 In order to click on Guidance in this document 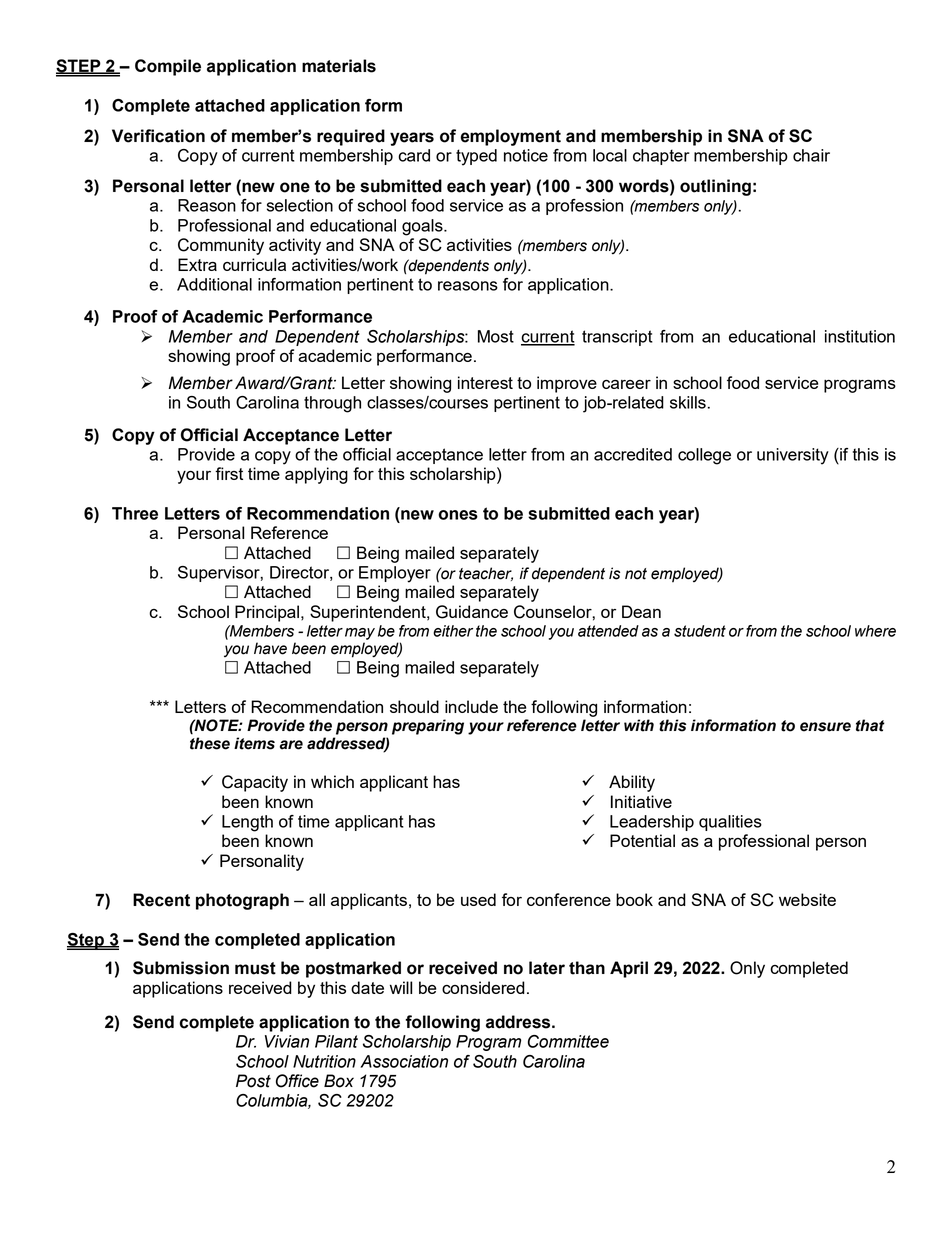, I will do `click(472, 612)`.
